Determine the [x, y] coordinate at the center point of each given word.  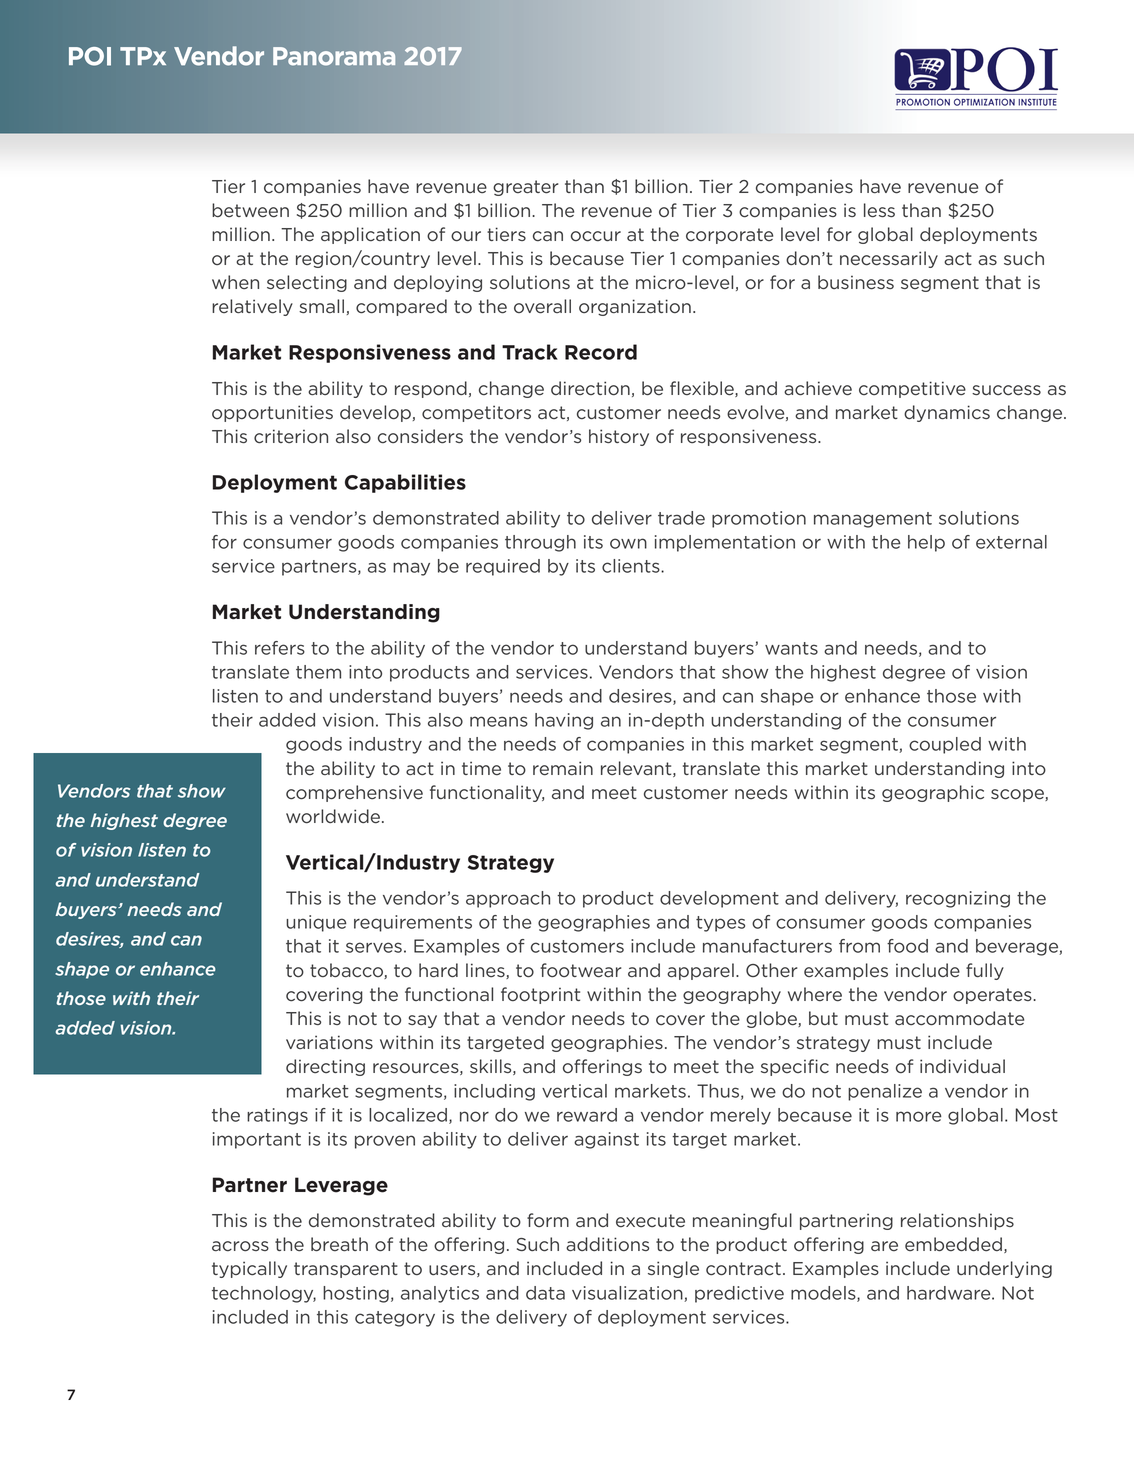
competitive [912, 389]
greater [525, 188]
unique [316, 923]
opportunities [272, 413]
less [879, 210]
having [564, 721]
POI [90, 56]
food [907, 946]
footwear [580, 970]
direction [590, 388]
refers [280, 648]
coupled [945, 745]
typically [249, 1269]
